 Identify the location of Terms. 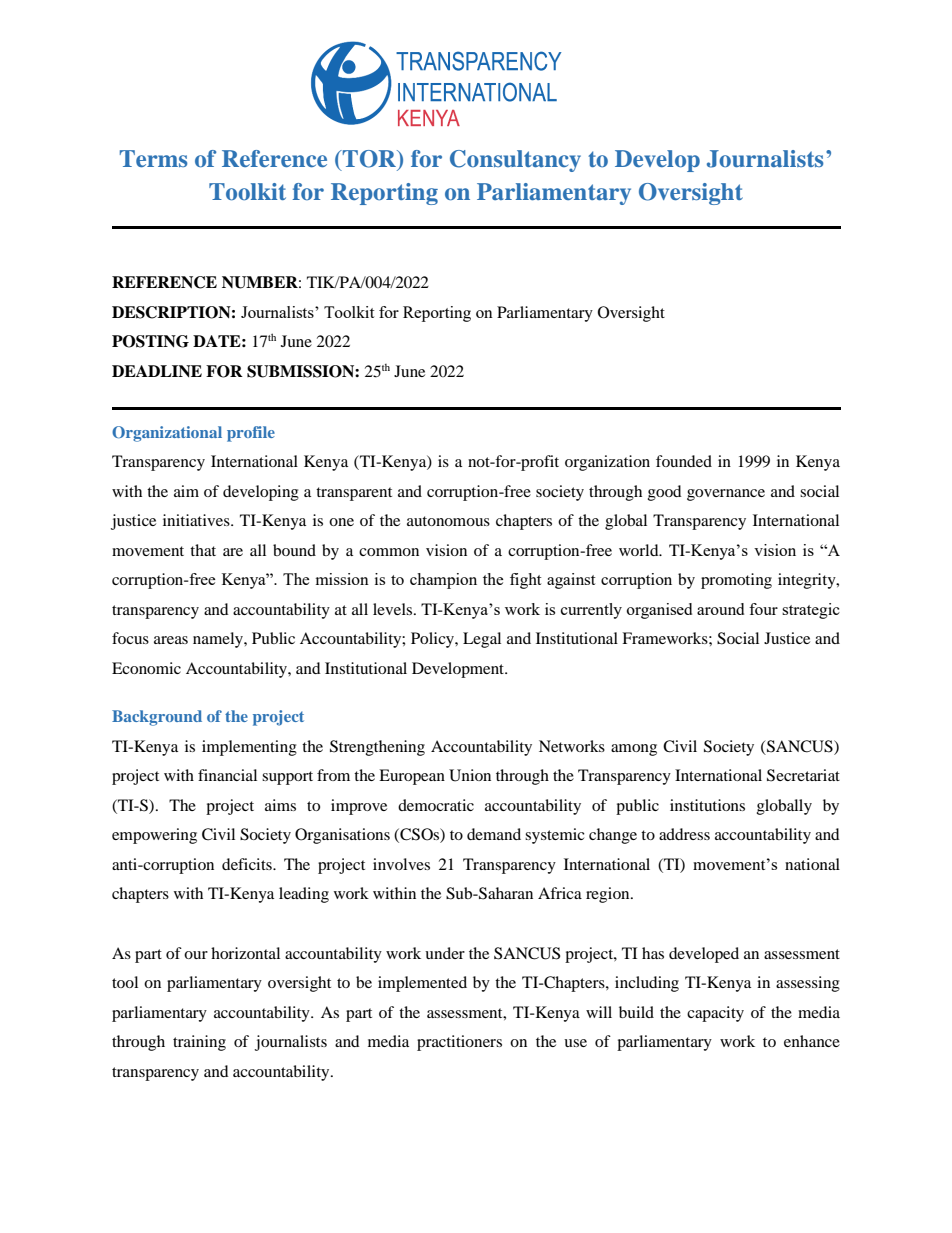
(153, 158).
